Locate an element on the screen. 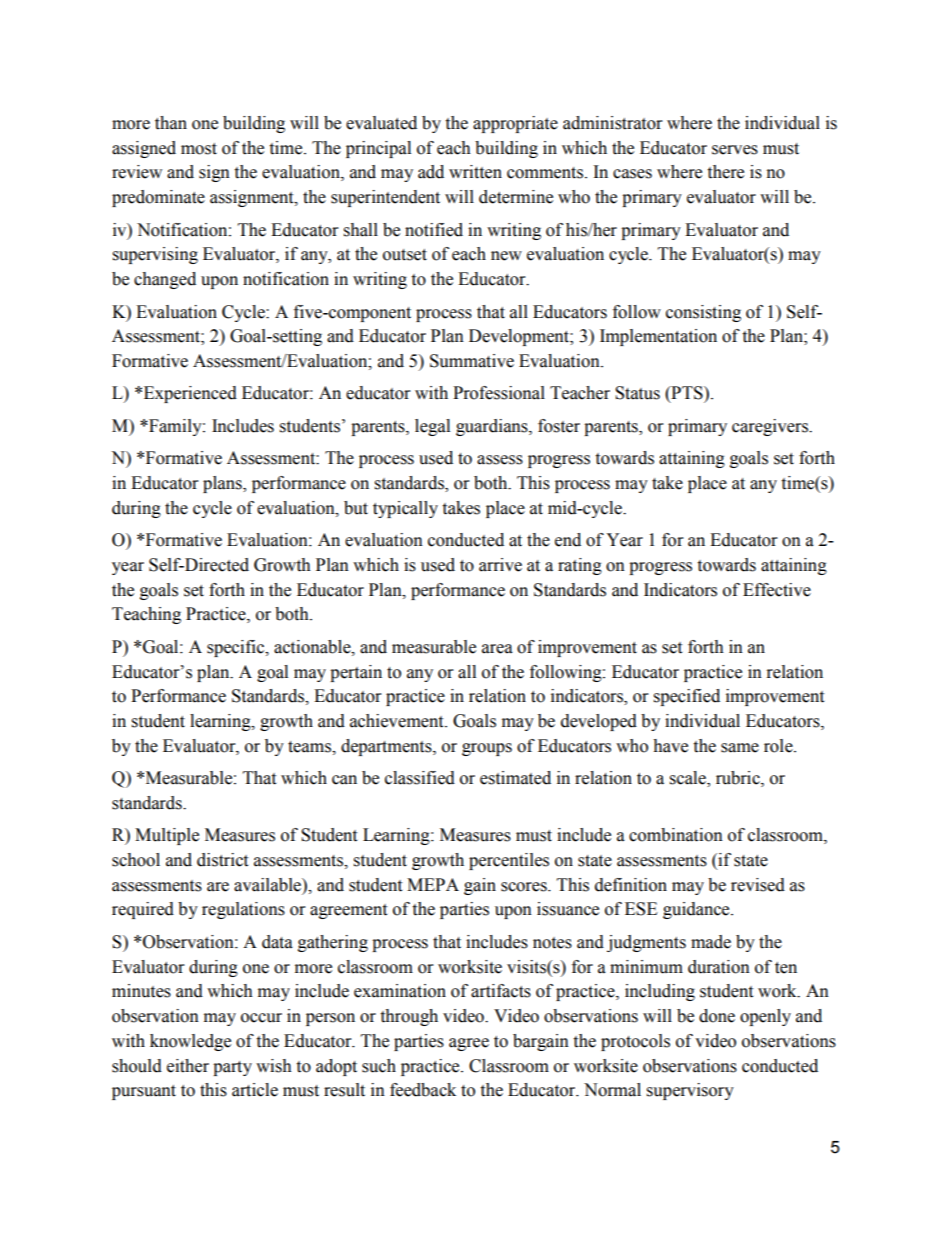 The image size is (952, 1233). district is located at coordinates (222, 860).
